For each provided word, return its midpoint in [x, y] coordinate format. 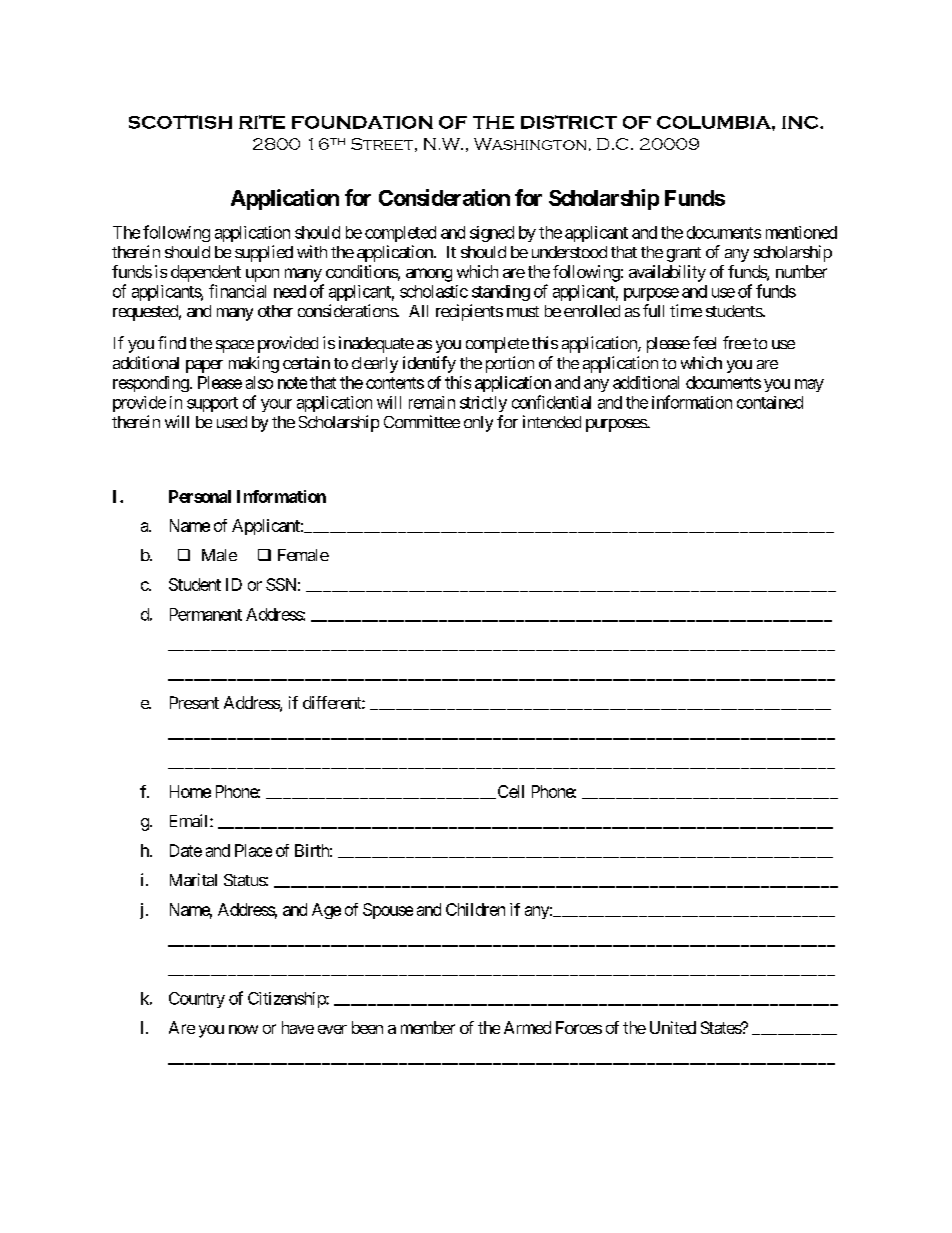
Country [197, 1000]
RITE [262, 122]
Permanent [206, 614]
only [478, 424]
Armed [527, 1027]
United [673, 1027]
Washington [530, 144]
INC [801, 122]
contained [770, 402]
